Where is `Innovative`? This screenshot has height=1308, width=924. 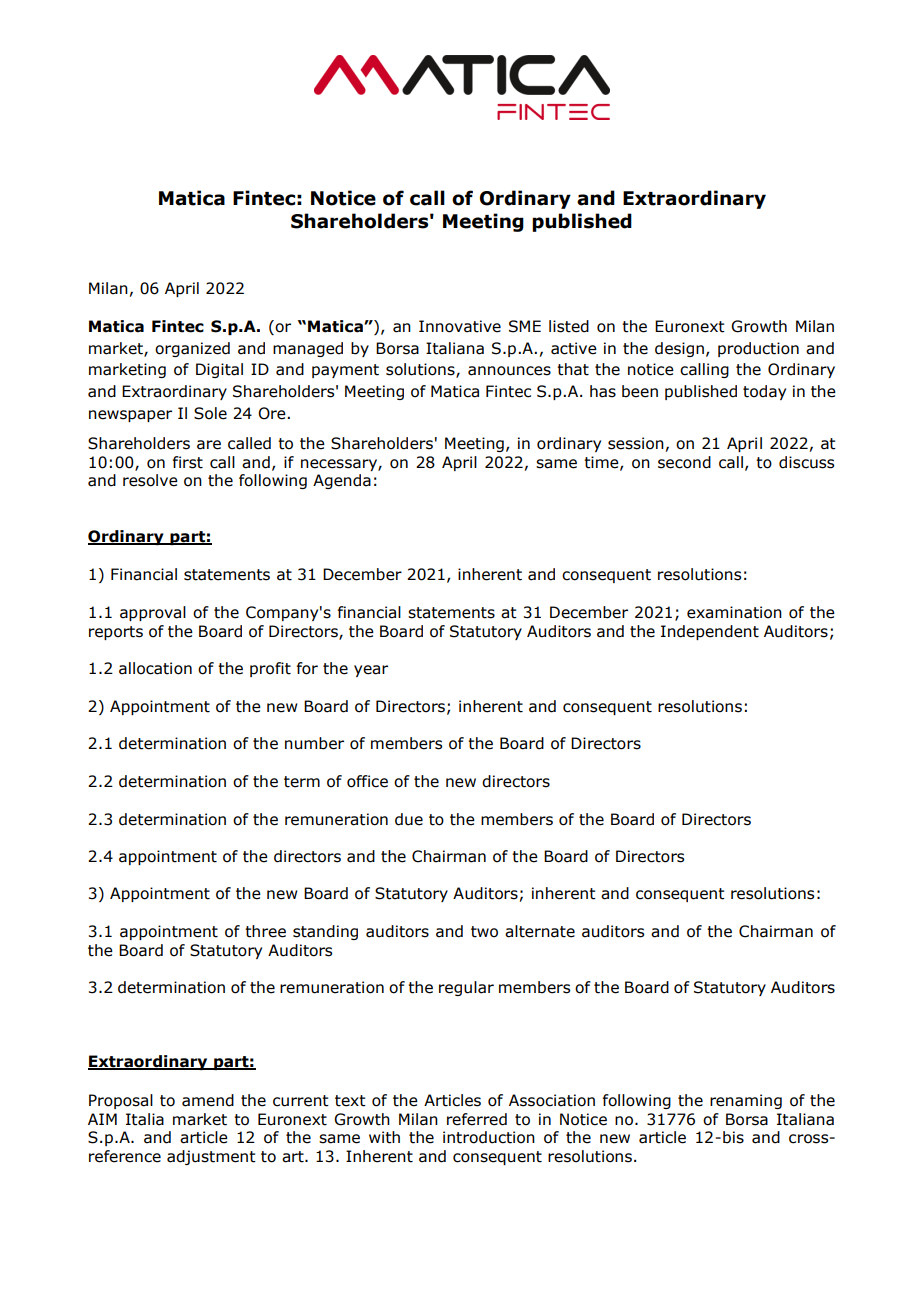
Innovative is located at coordinates (460, 326).
